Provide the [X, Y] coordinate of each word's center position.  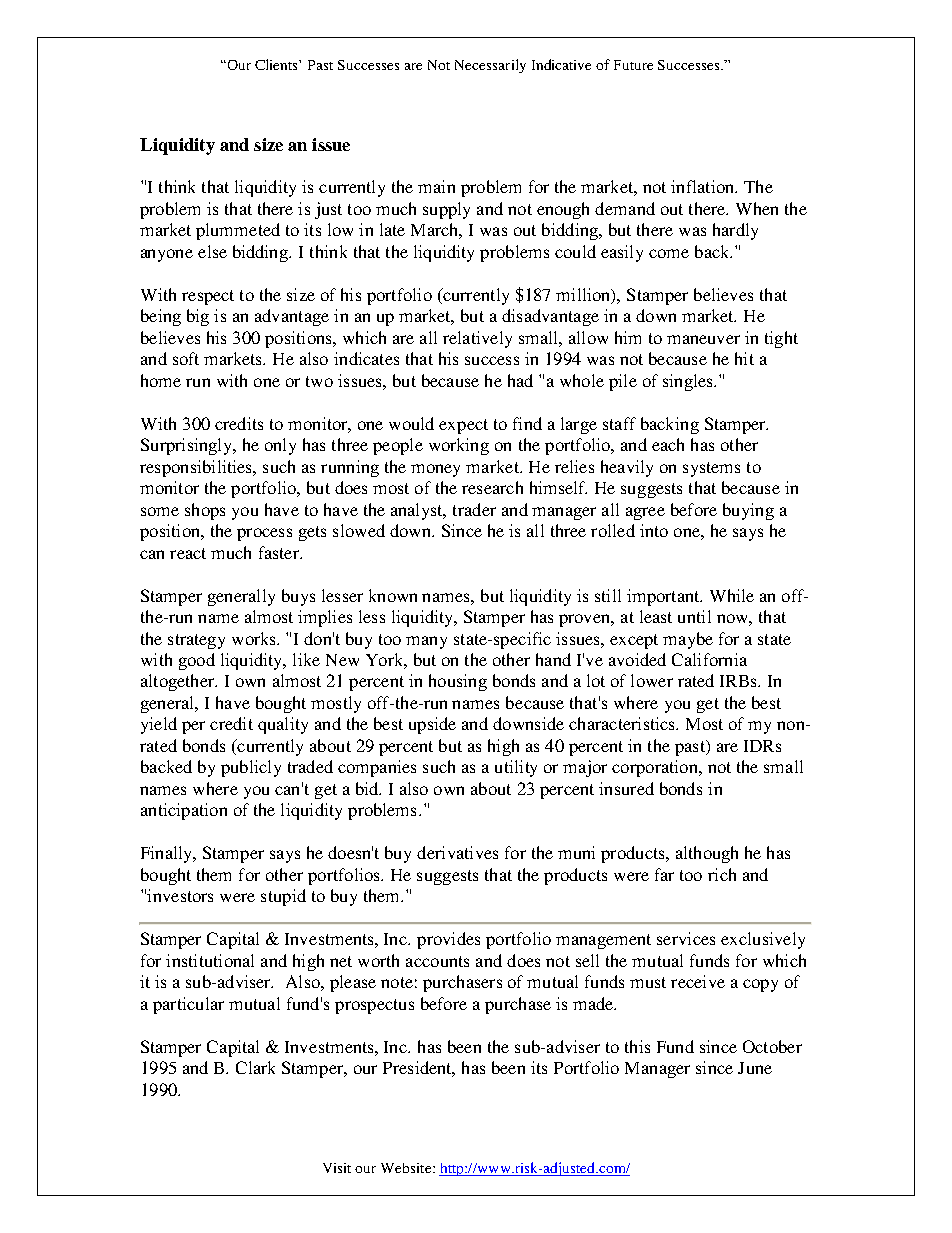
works [255, 638]
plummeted [238, 231]
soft [186, 358]
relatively [477, 339]
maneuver [703, 339]
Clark [255, 1067]
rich [722, 874]
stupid [283, 897]
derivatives [457, 852]
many [426, 642]
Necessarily [490, 66]
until [694, 616]
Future [633, 65]
